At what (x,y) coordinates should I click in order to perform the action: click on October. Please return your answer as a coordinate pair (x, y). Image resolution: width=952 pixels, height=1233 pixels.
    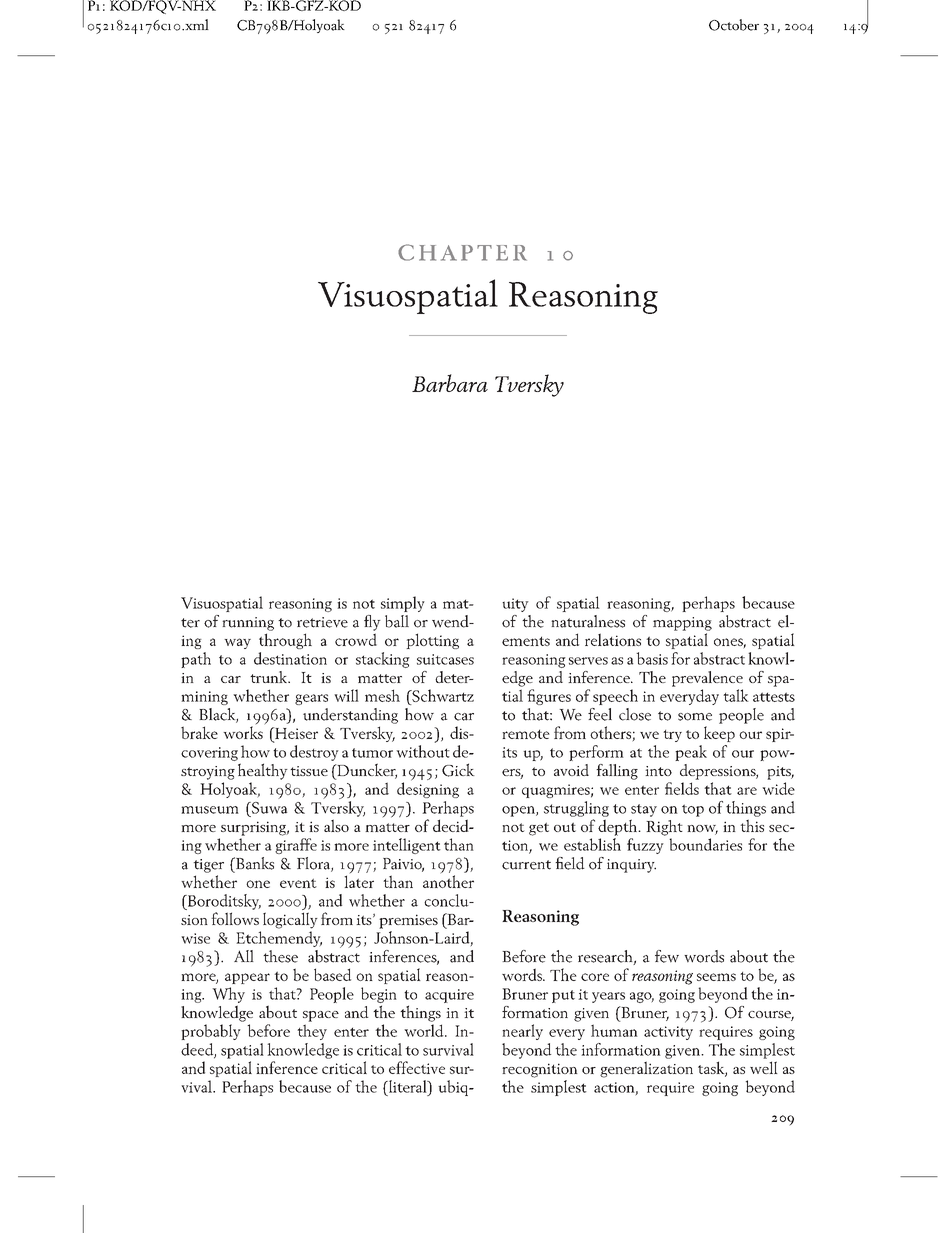
    Looking at the image, I should click on (734, 25).
